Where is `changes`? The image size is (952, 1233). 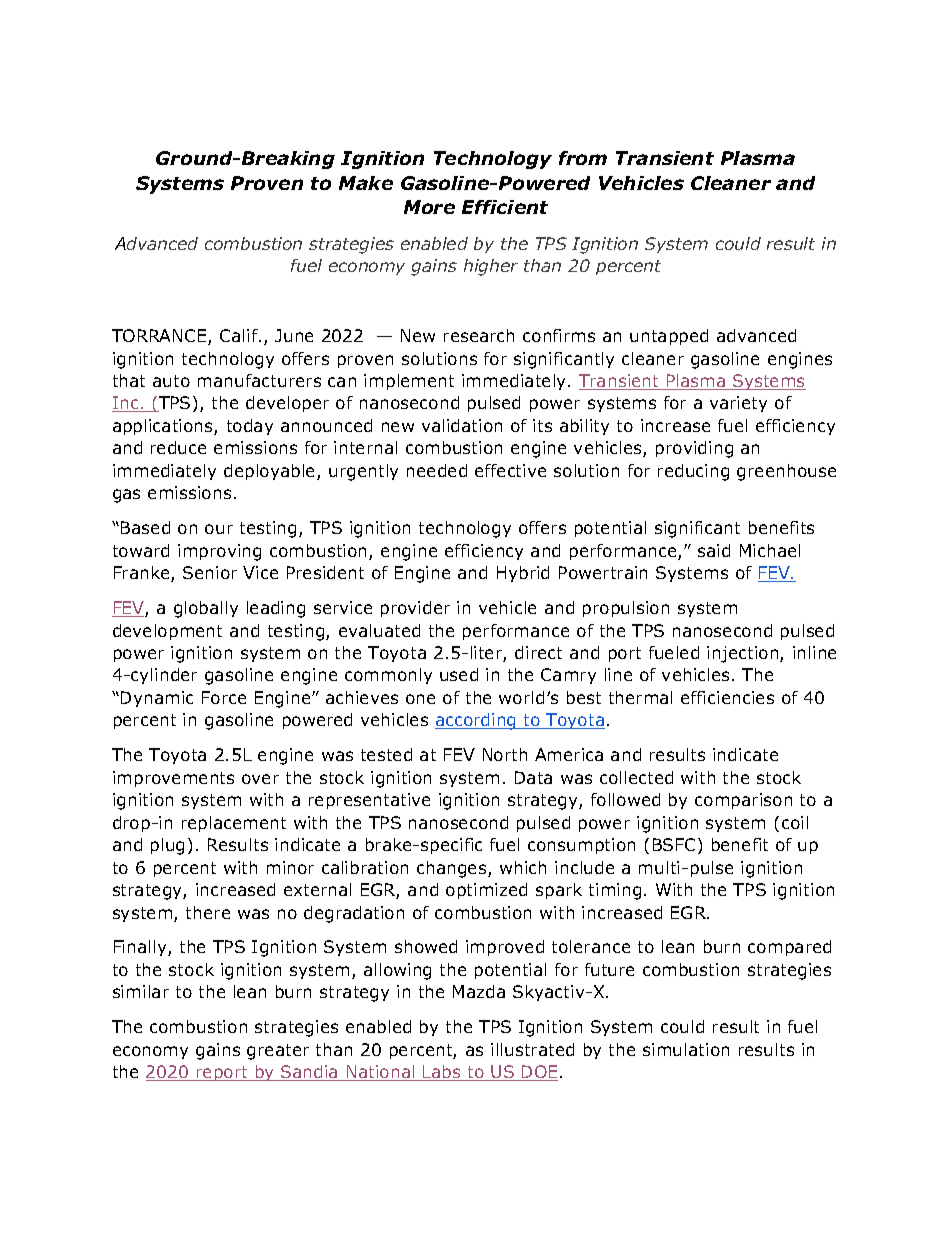 changes is located at coordinates (453, 869).
